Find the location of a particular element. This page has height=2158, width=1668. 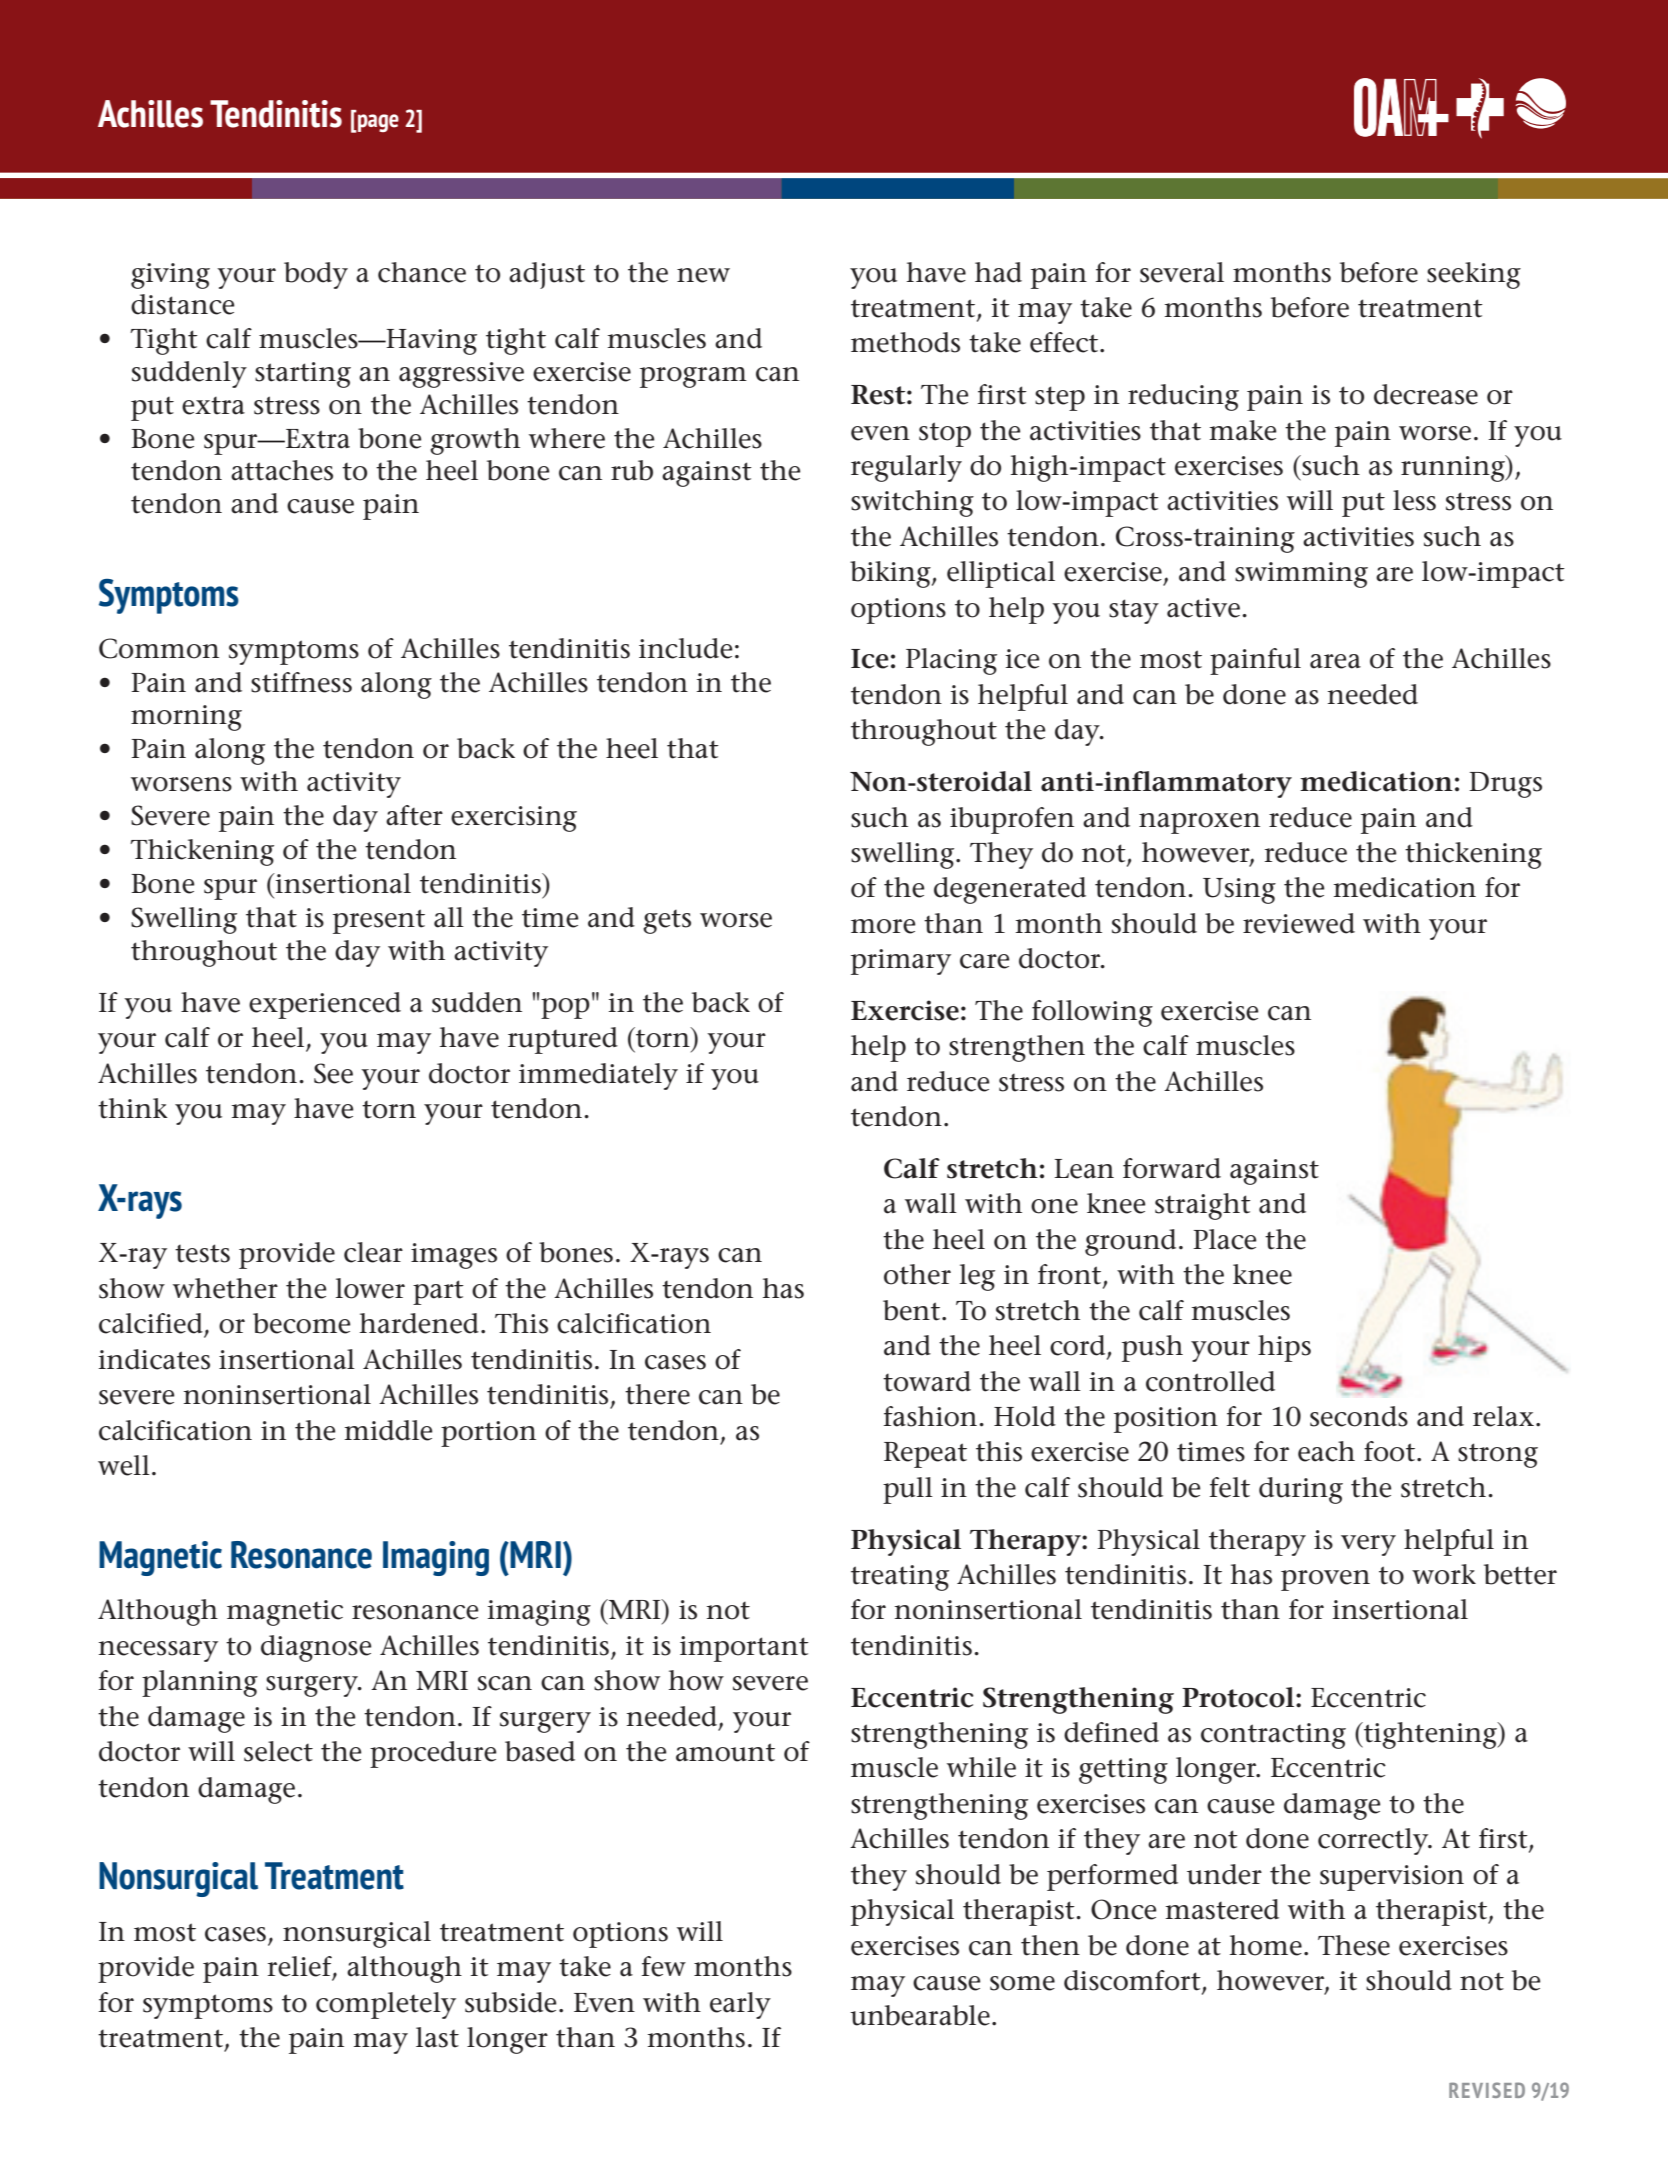

new is located at coordinates (703, 275).
